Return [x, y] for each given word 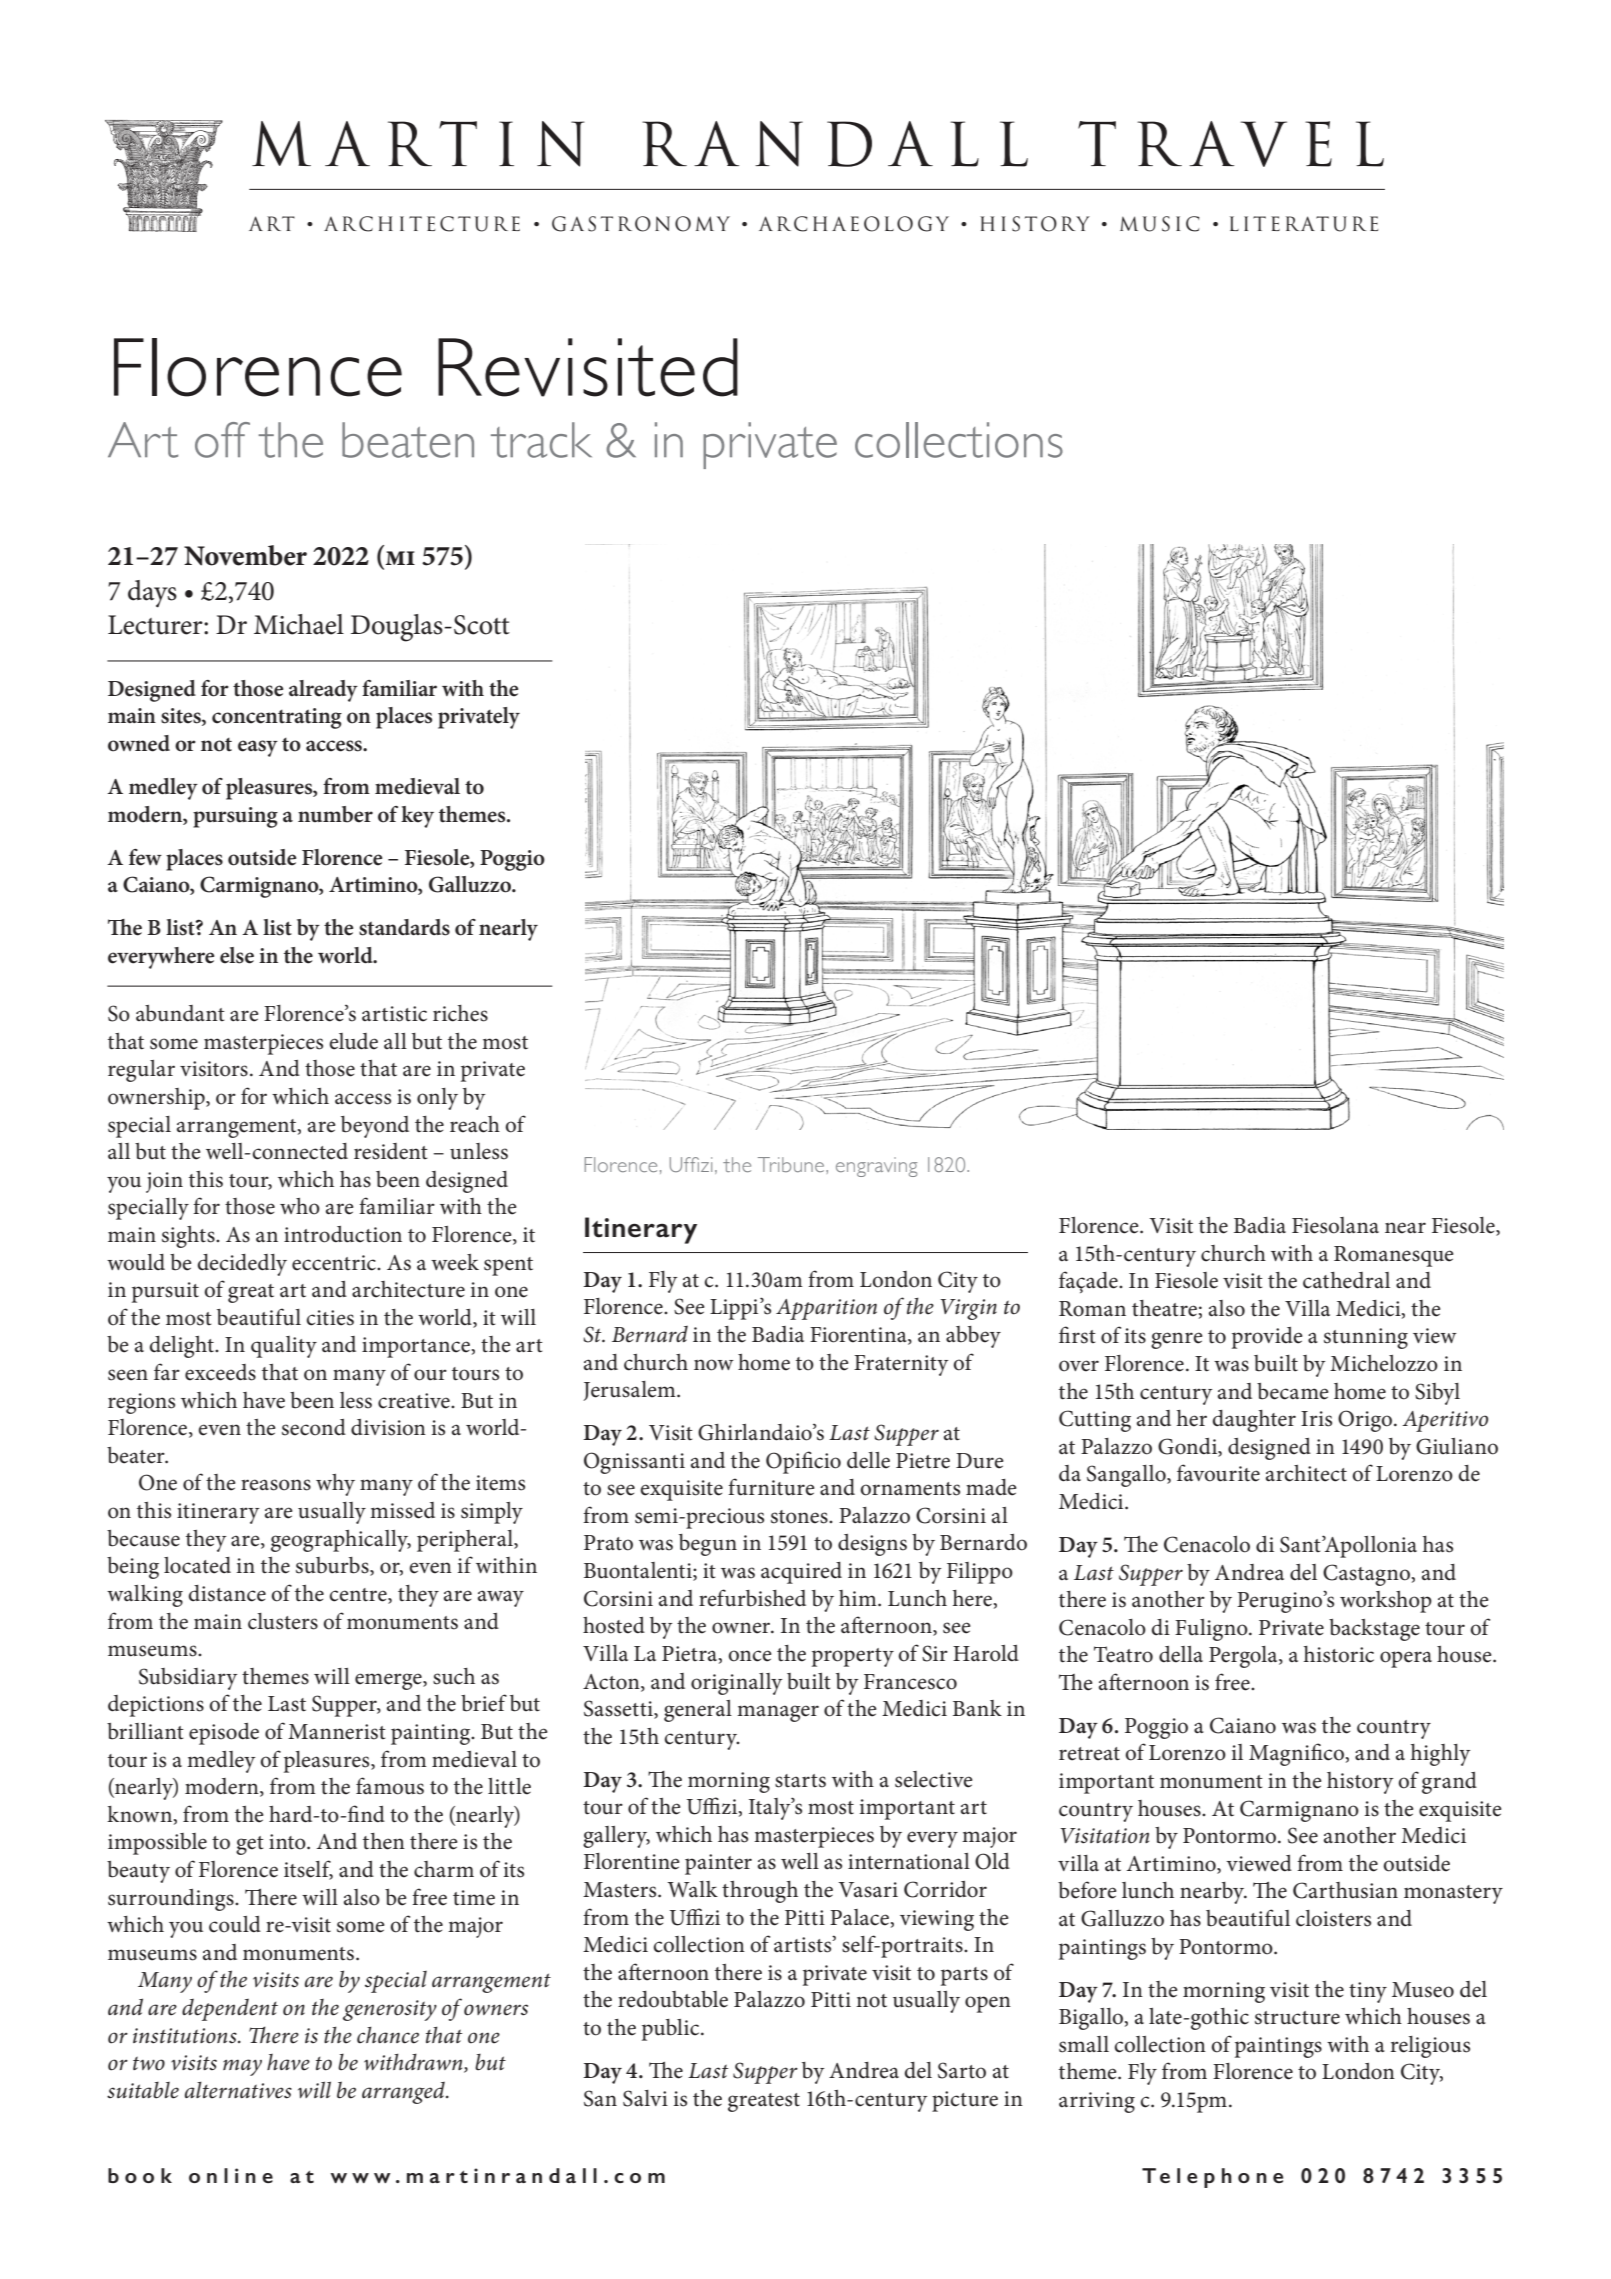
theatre [1164, 1308]
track [541, 440]
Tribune [792, 1164]
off [222, 440]
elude [353, 1041]
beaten [408, 440]
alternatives [238, 2090]
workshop [1386, 1602]
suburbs [333, 1566]
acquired [801, 1573]
